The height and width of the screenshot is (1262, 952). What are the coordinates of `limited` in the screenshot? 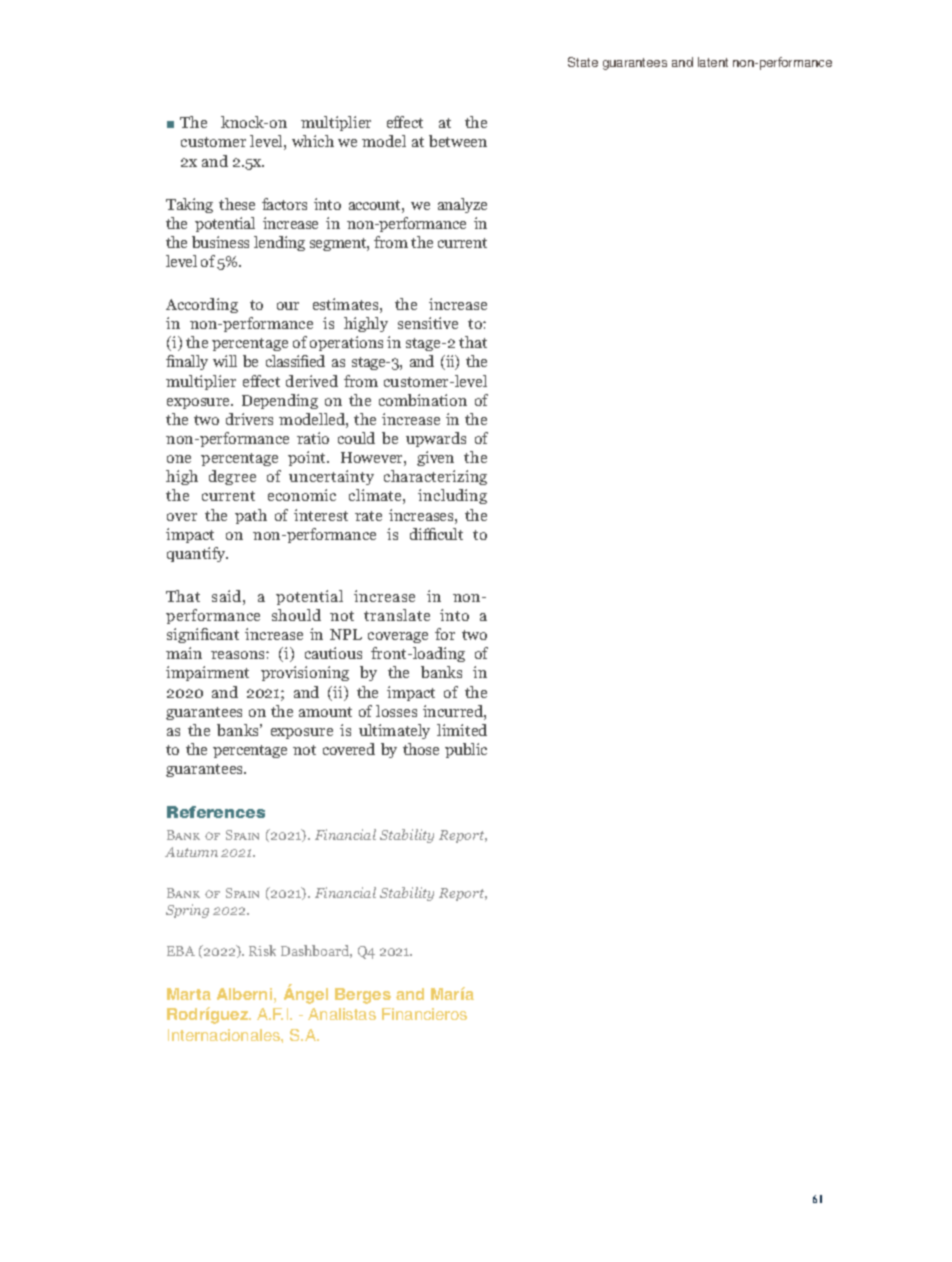 It's located at (462, 730).
